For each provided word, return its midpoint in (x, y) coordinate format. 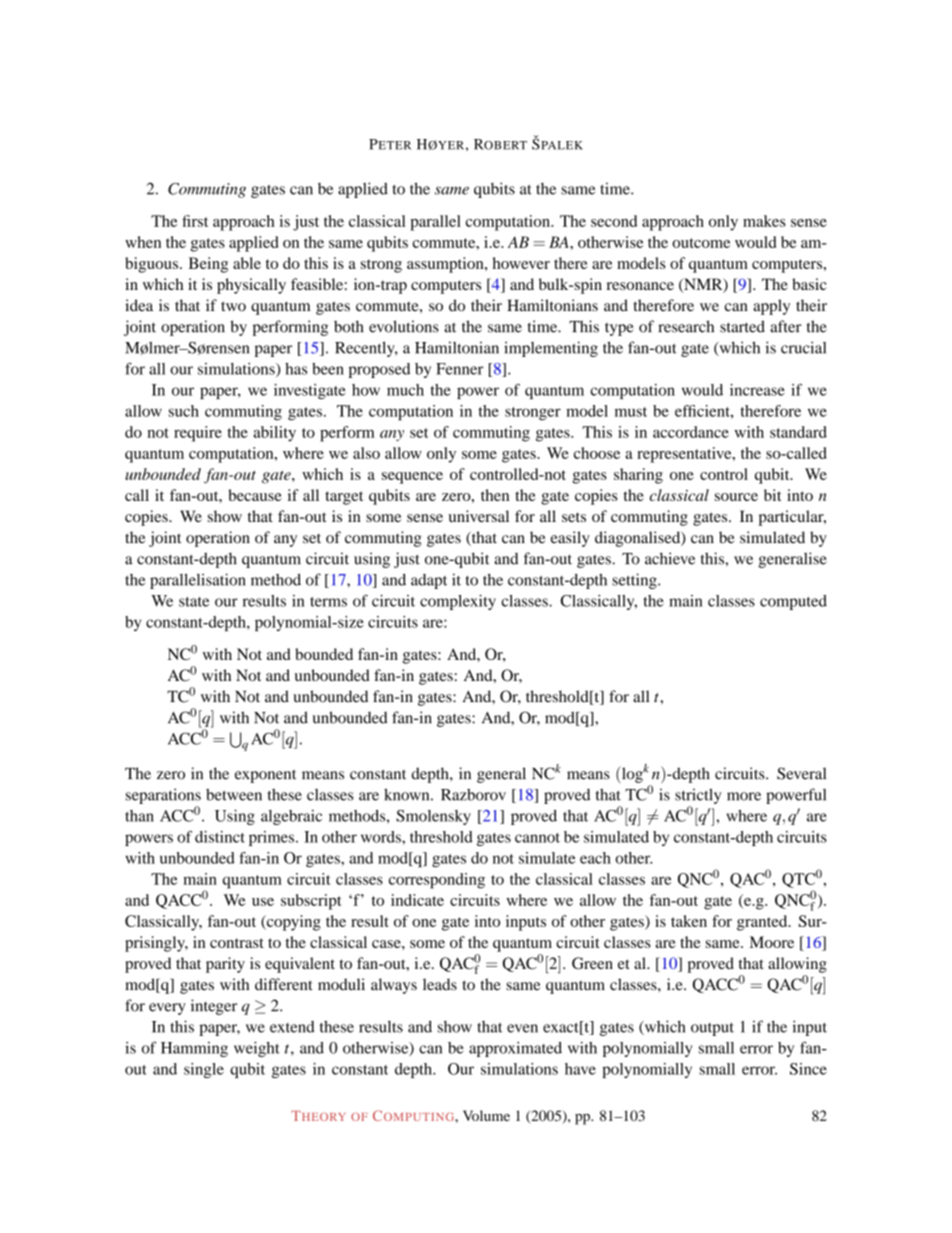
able (247, 263)
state (194, 602)
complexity (458, 602)
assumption (446, 265)
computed (793, 602)
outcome (701, 243)
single (204, 1070)
